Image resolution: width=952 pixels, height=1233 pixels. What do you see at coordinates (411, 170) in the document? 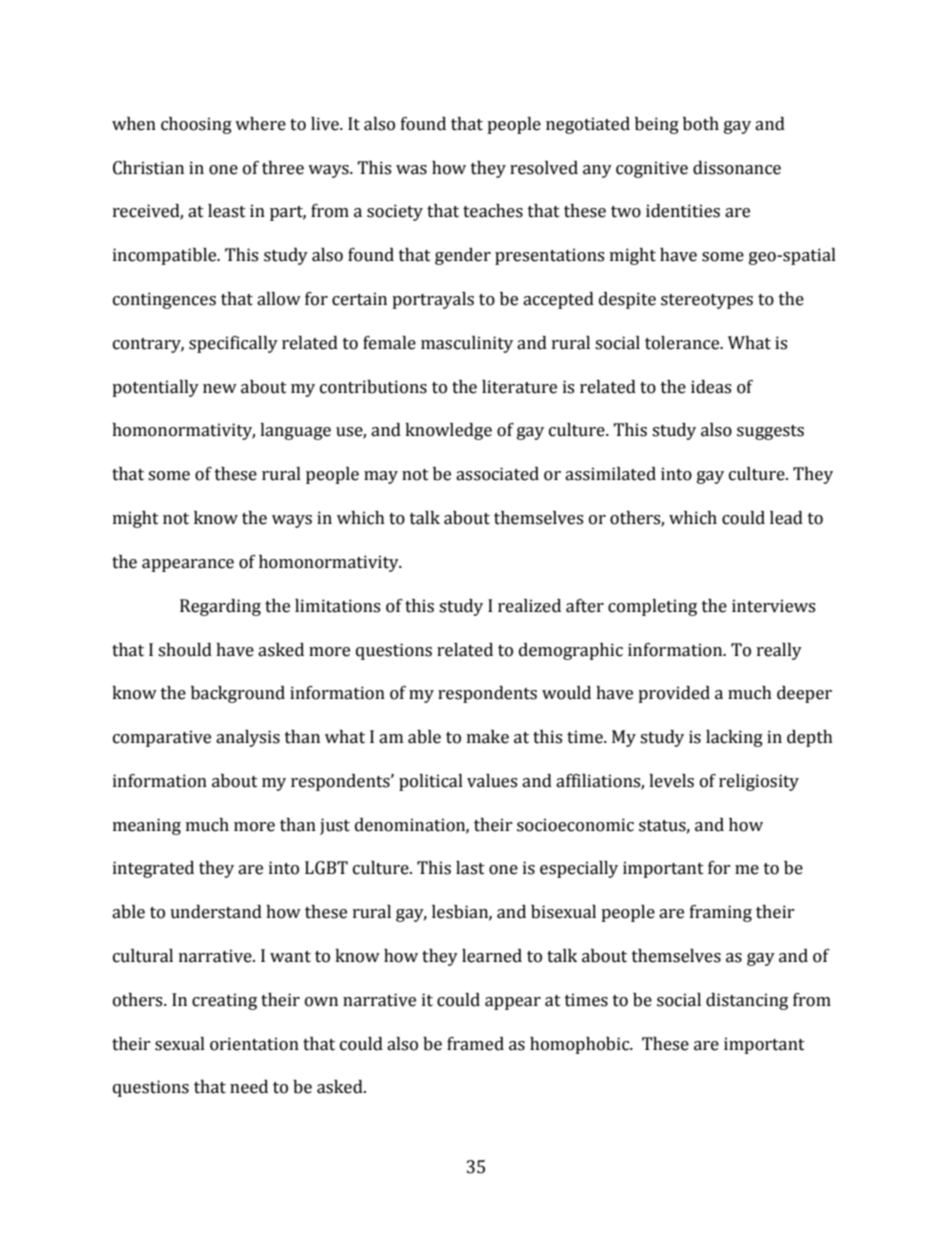
I see `was` at bounding box center [411, 170].
